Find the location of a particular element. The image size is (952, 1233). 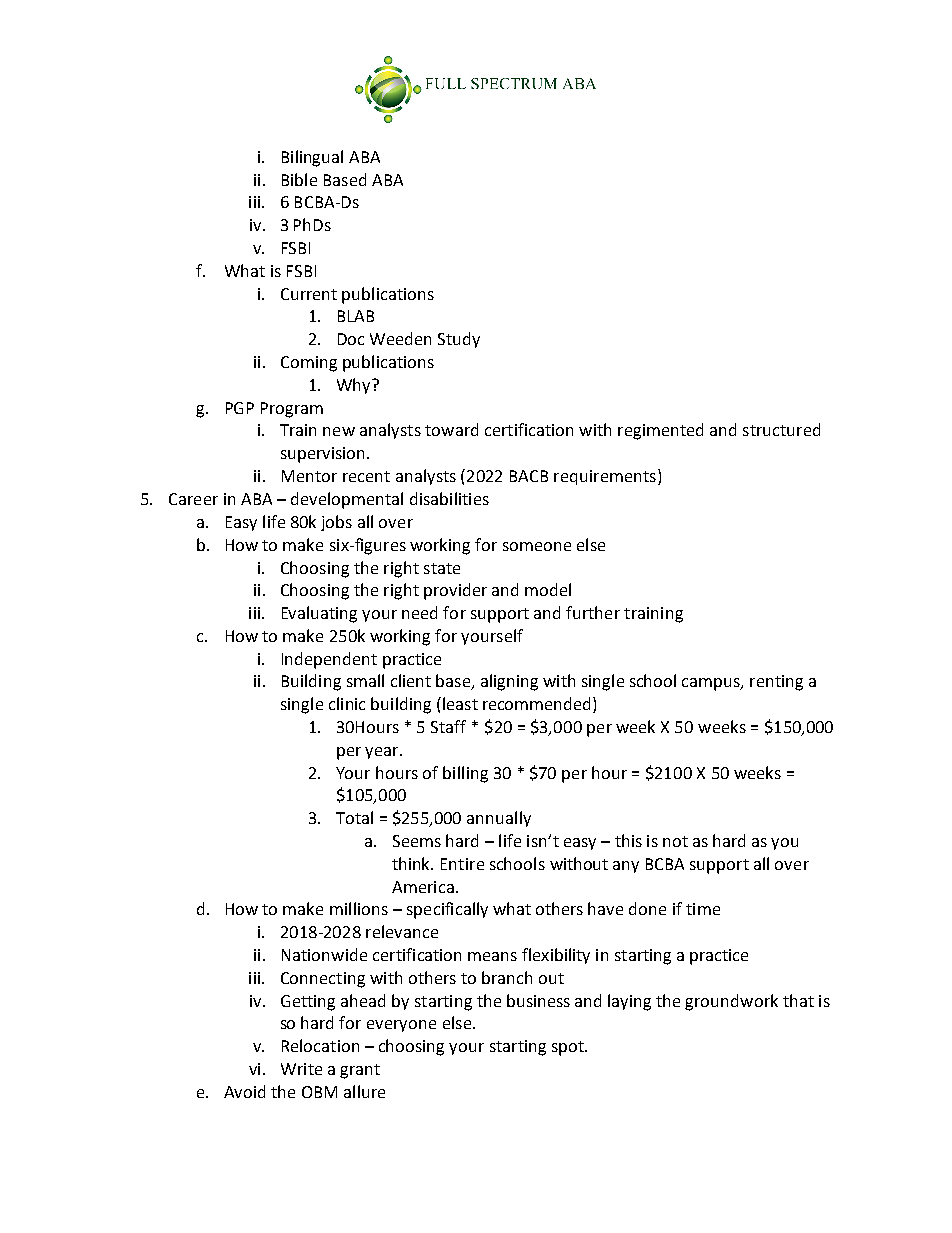

Mentor is located at coordinates (309, 476).
